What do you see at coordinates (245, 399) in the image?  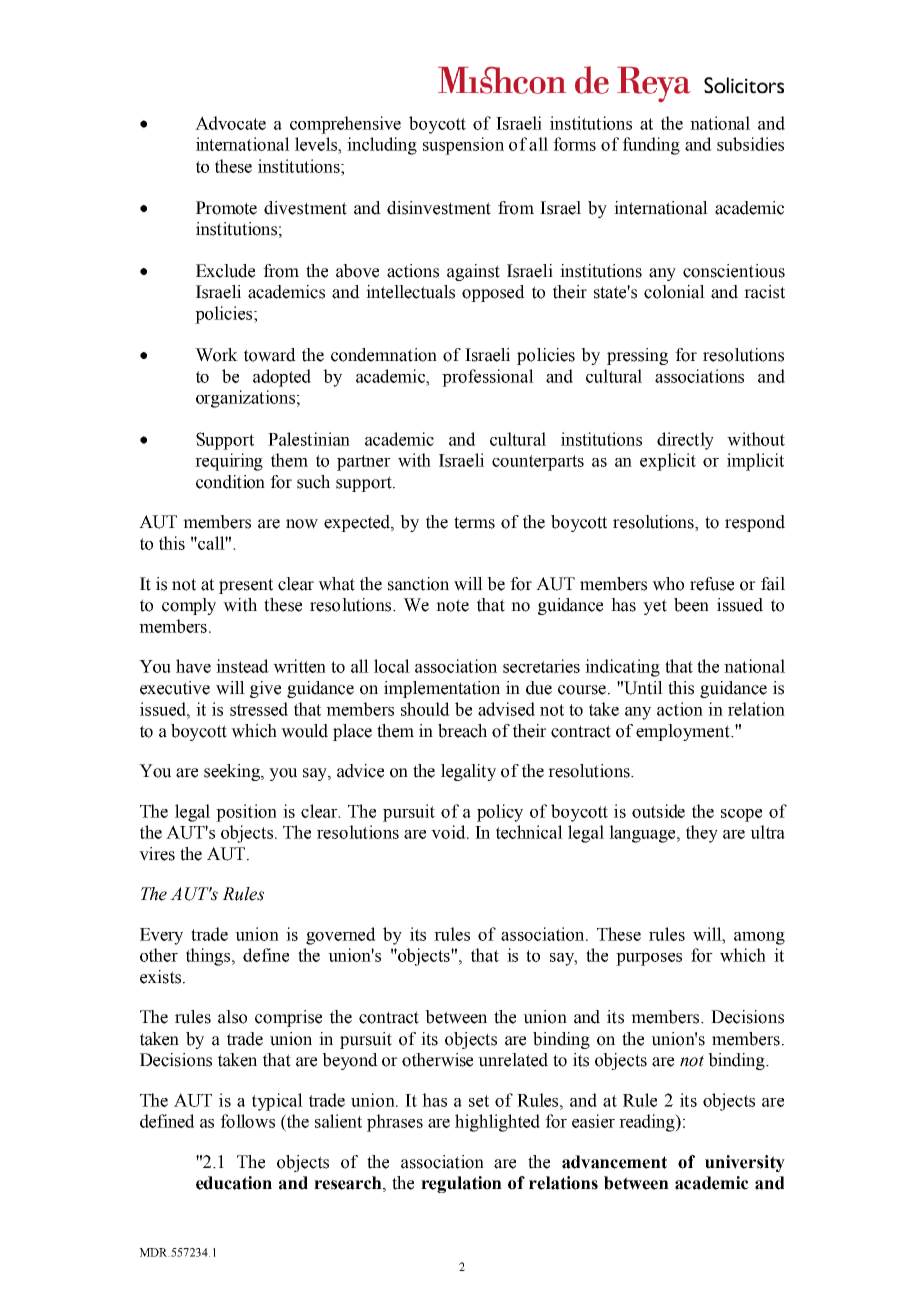 I see `organizations` at bounding box center [245, 399].
